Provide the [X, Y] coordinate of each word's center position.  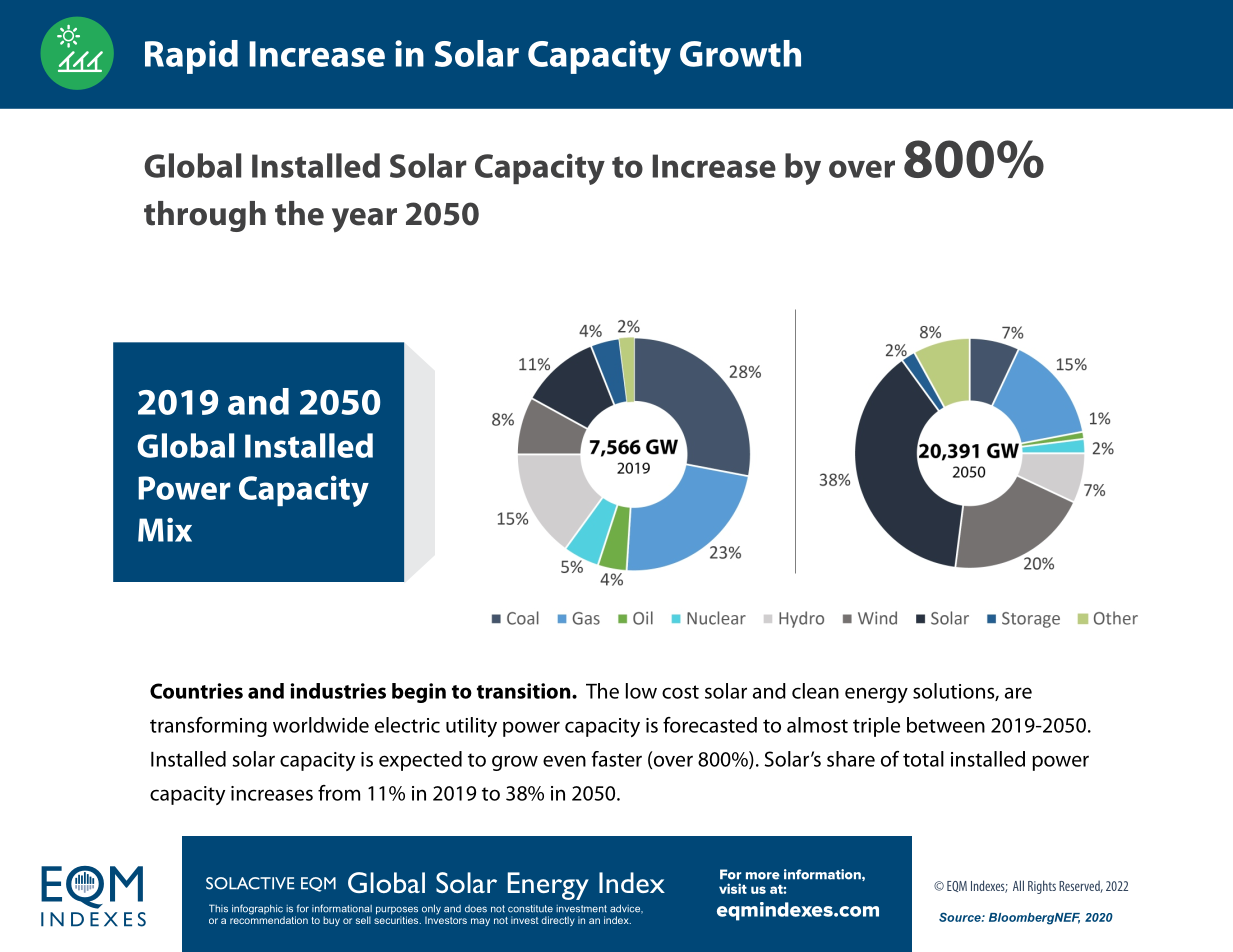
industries [338, 691]
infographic [258, 910]
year [364, 220]
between [946, 725]
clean [815, 691]
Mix [165, 530]
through [205, 216]
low [641, 691]
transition [525, 691]
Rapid [191, 57]
